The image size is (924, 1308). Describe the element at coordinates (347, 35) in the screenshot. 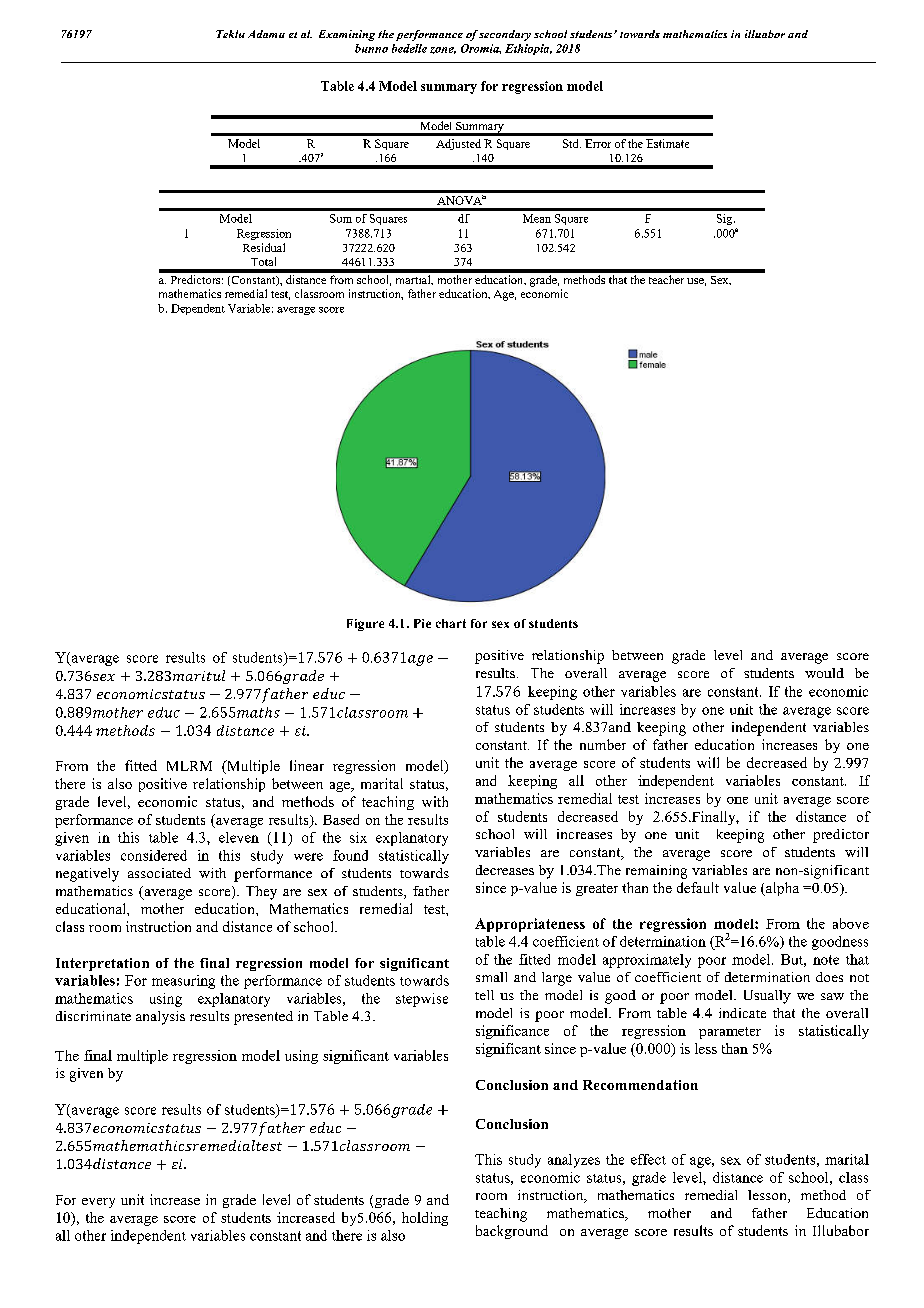

I see `Examining` at that location.
